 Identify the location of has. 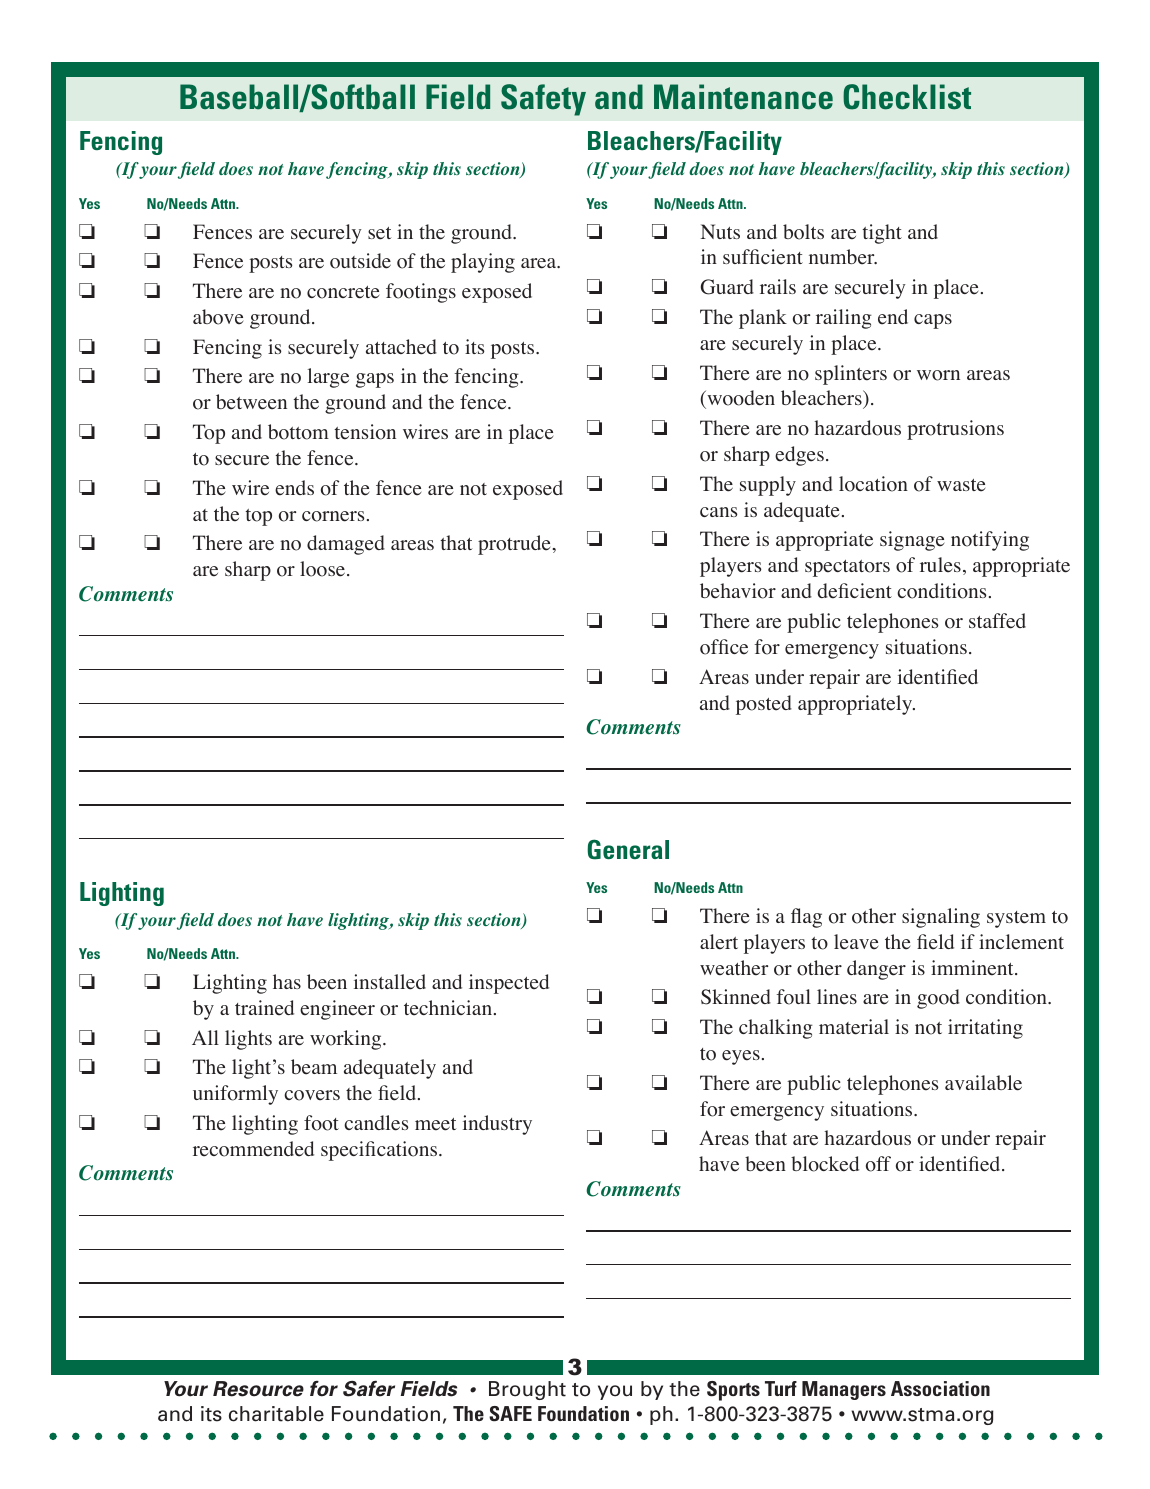
(287, 981).
